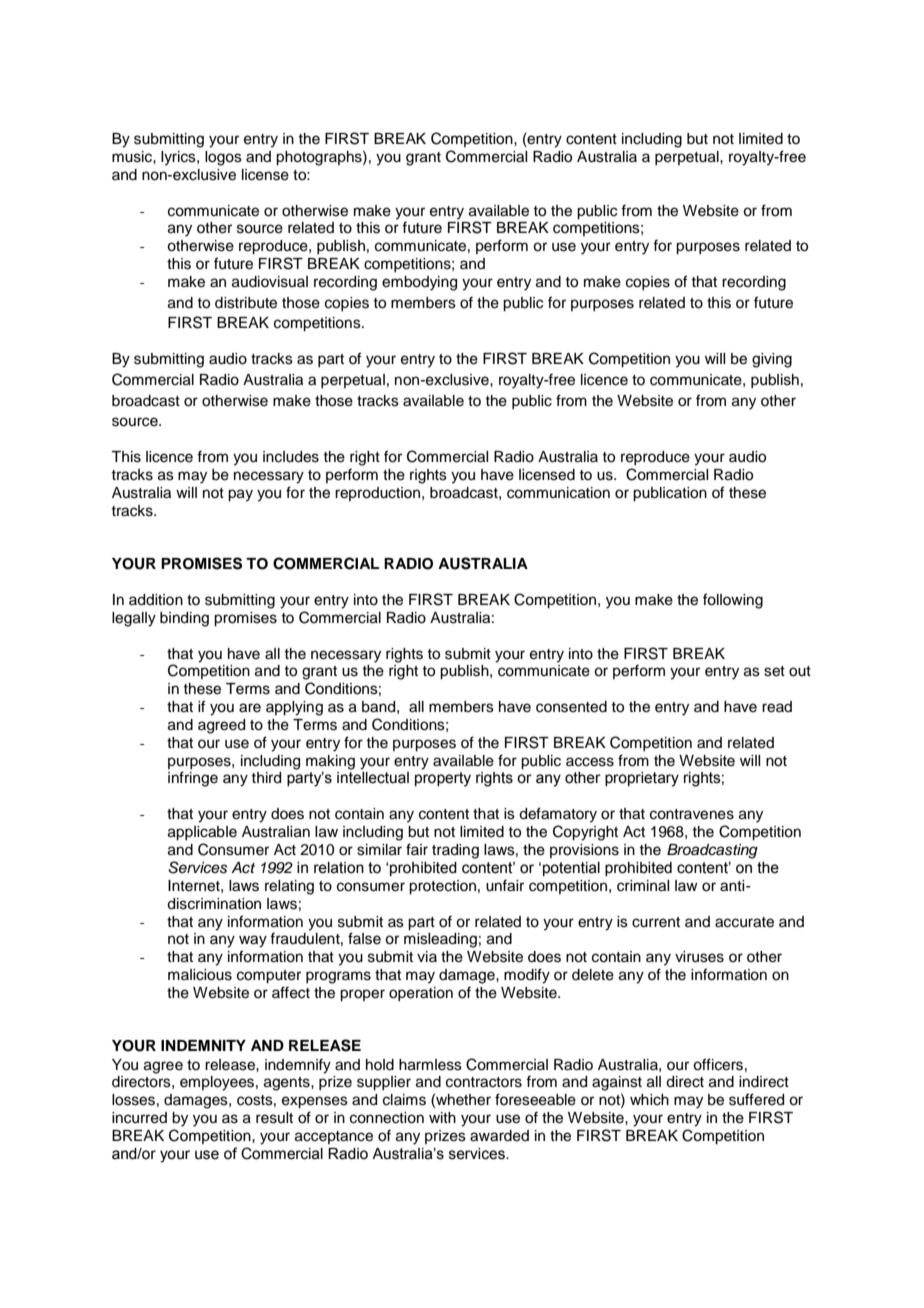 This screenshot has height=1308, width=924. What do you see at coordinates (274, 1118) in the screenshot?
I see `result` at bounding box center [274, 1118].
